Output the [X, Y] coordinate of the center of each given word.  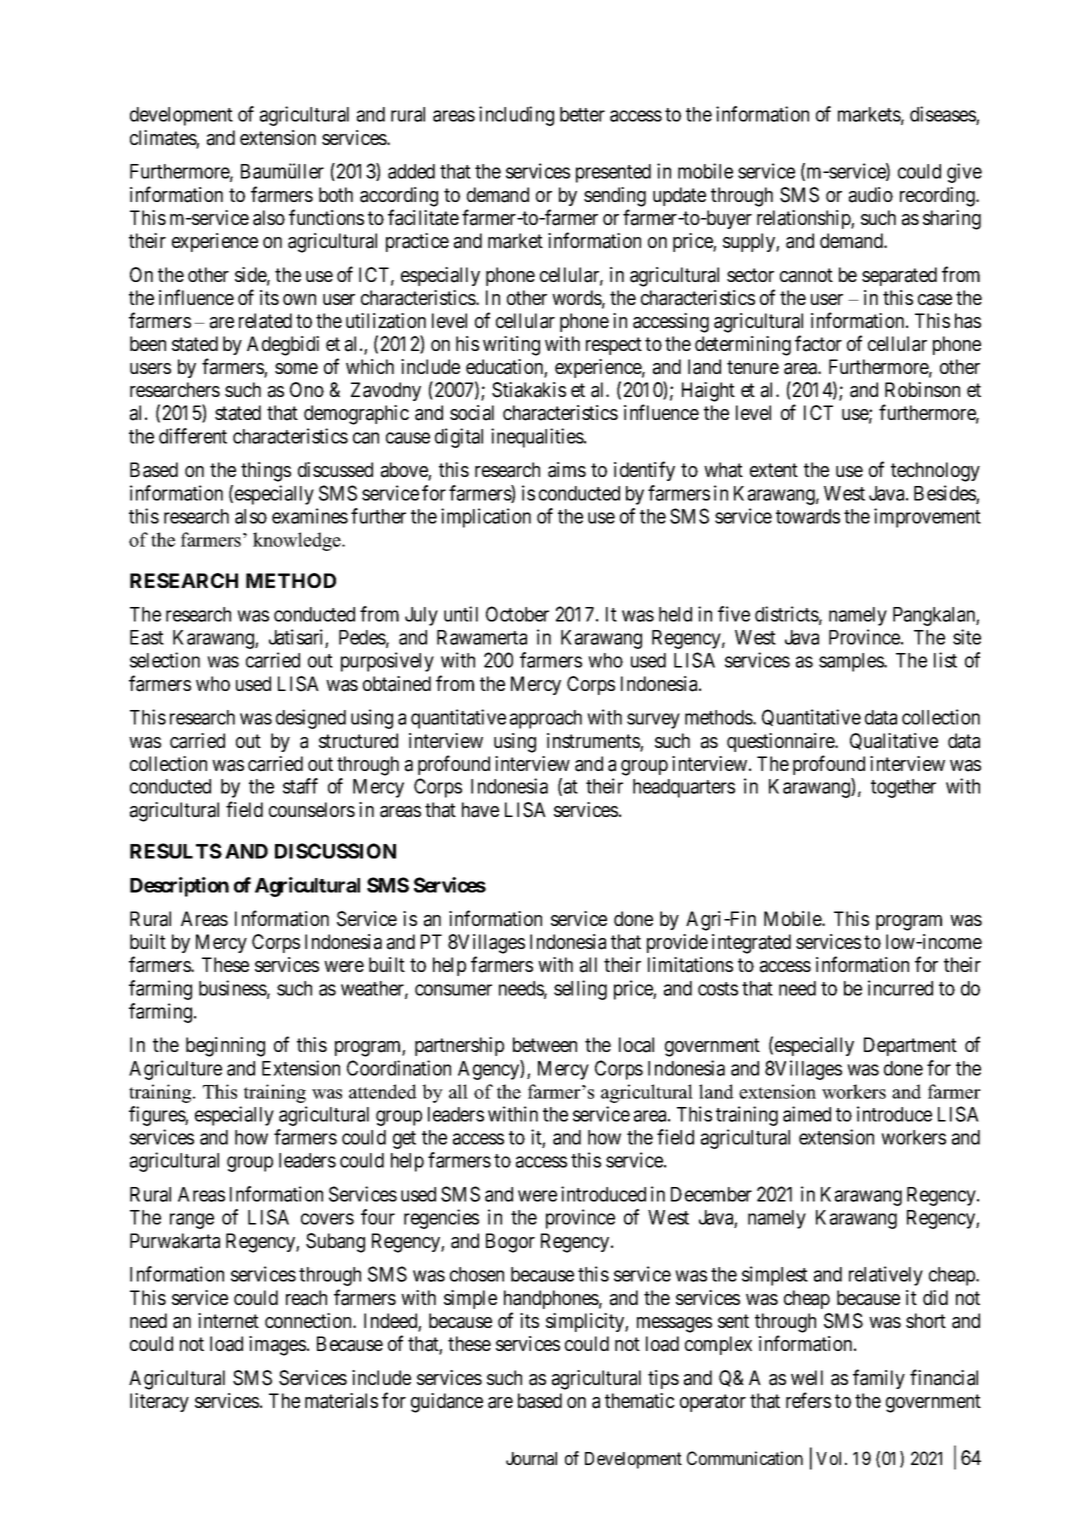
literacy [159, 1402]
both [336, 194]
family [879, 1379]
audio [871, 195]
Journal [531, 1458]
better [582, 114]
